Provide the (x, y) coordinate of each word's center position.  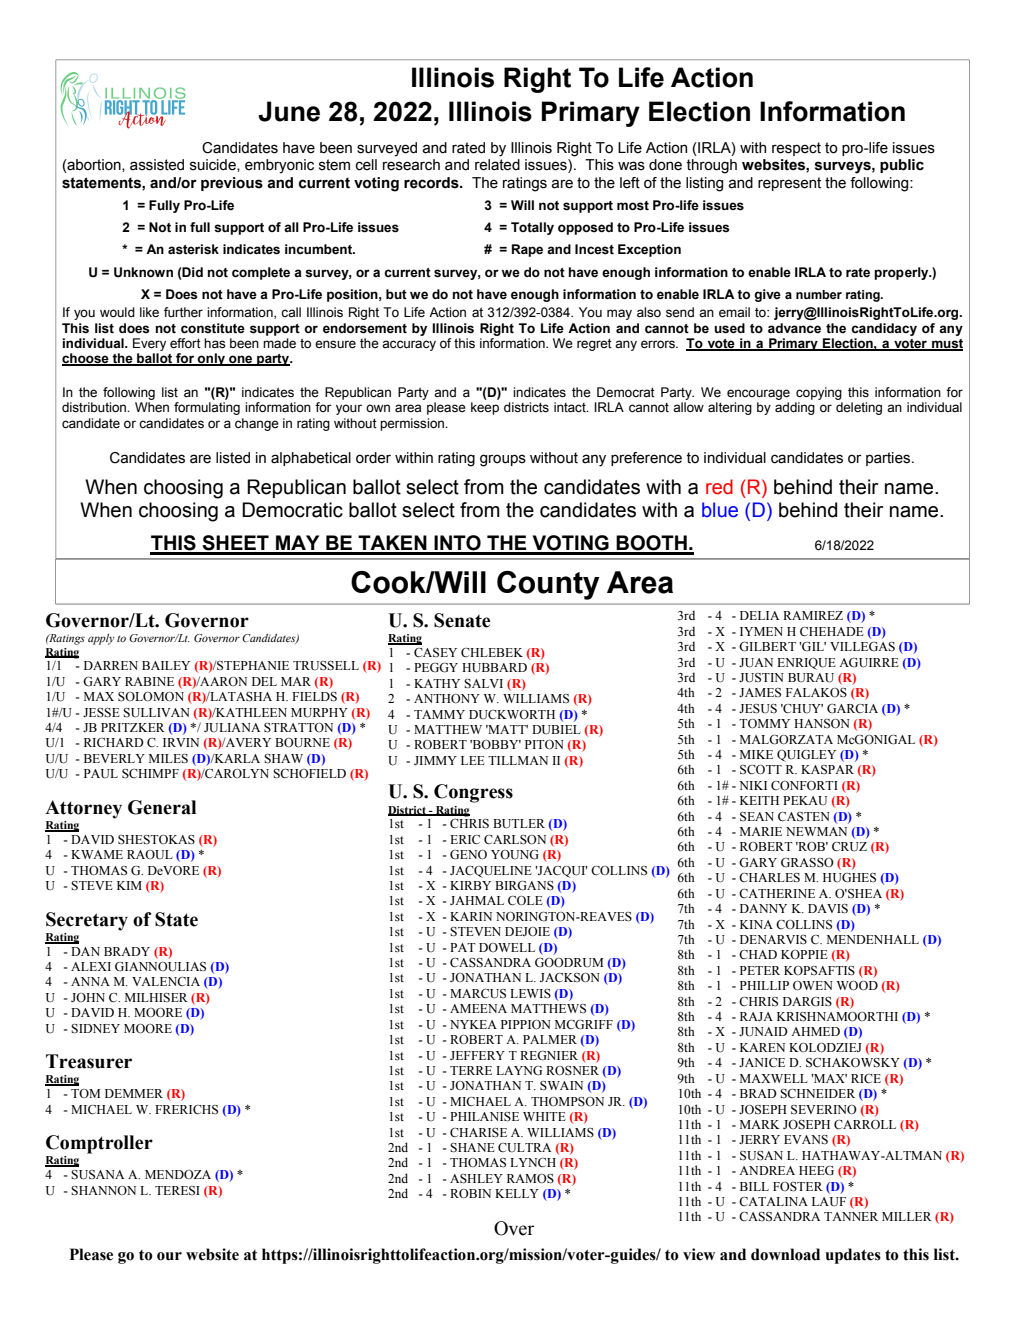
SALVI (483, 683)
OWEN (813, 986)
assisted (157, 165)
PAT (463, 947)
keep (485, 408)
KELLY (517, 1193)
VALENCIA (166, 981)
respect (796, 149)
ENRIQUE (806, 664)
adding (795, 408)
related (497, 165)
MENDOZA (178, 1174)
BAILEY (166, 665)
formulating (207, 408)
